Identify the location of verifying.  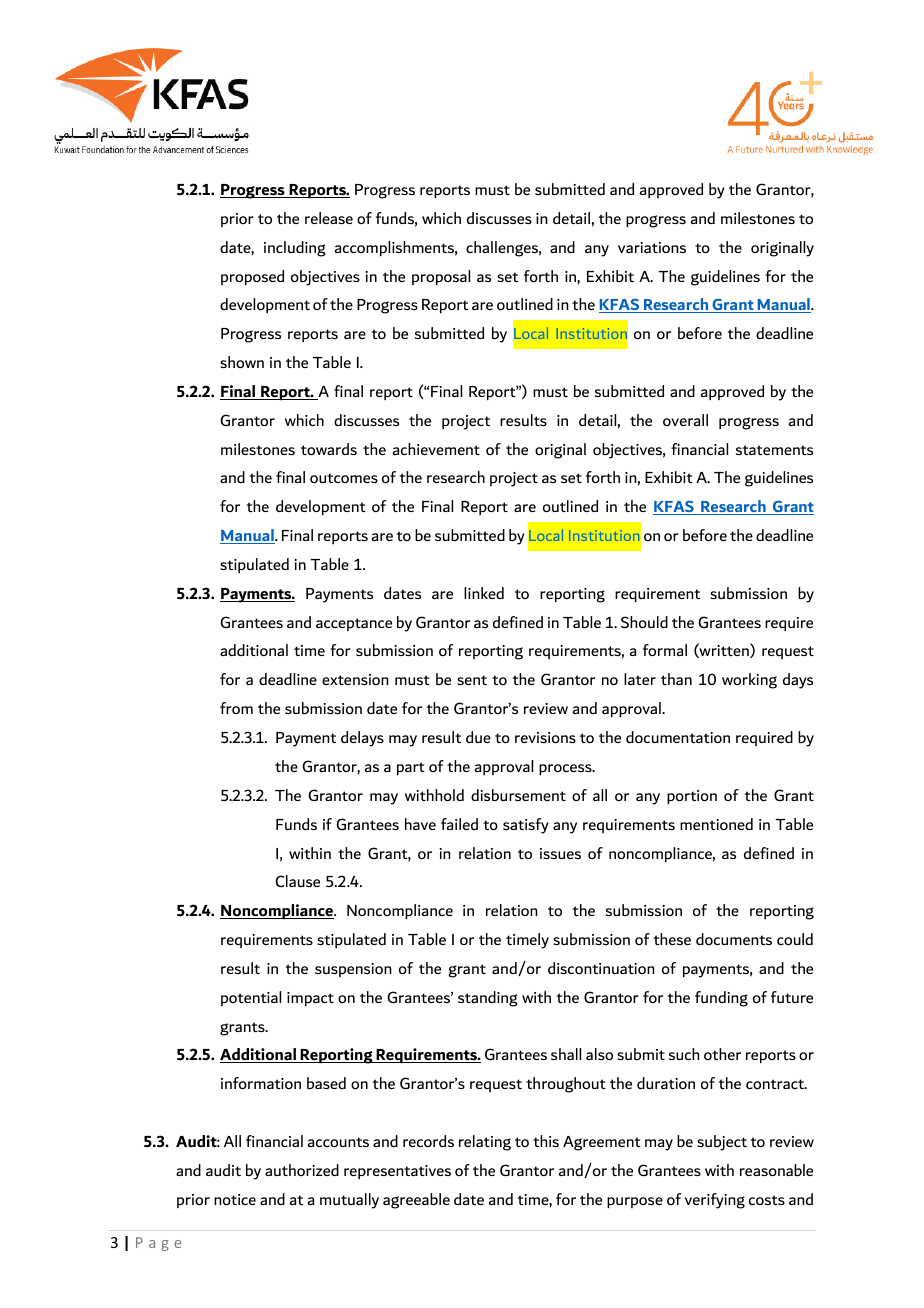
(715, 1201).
